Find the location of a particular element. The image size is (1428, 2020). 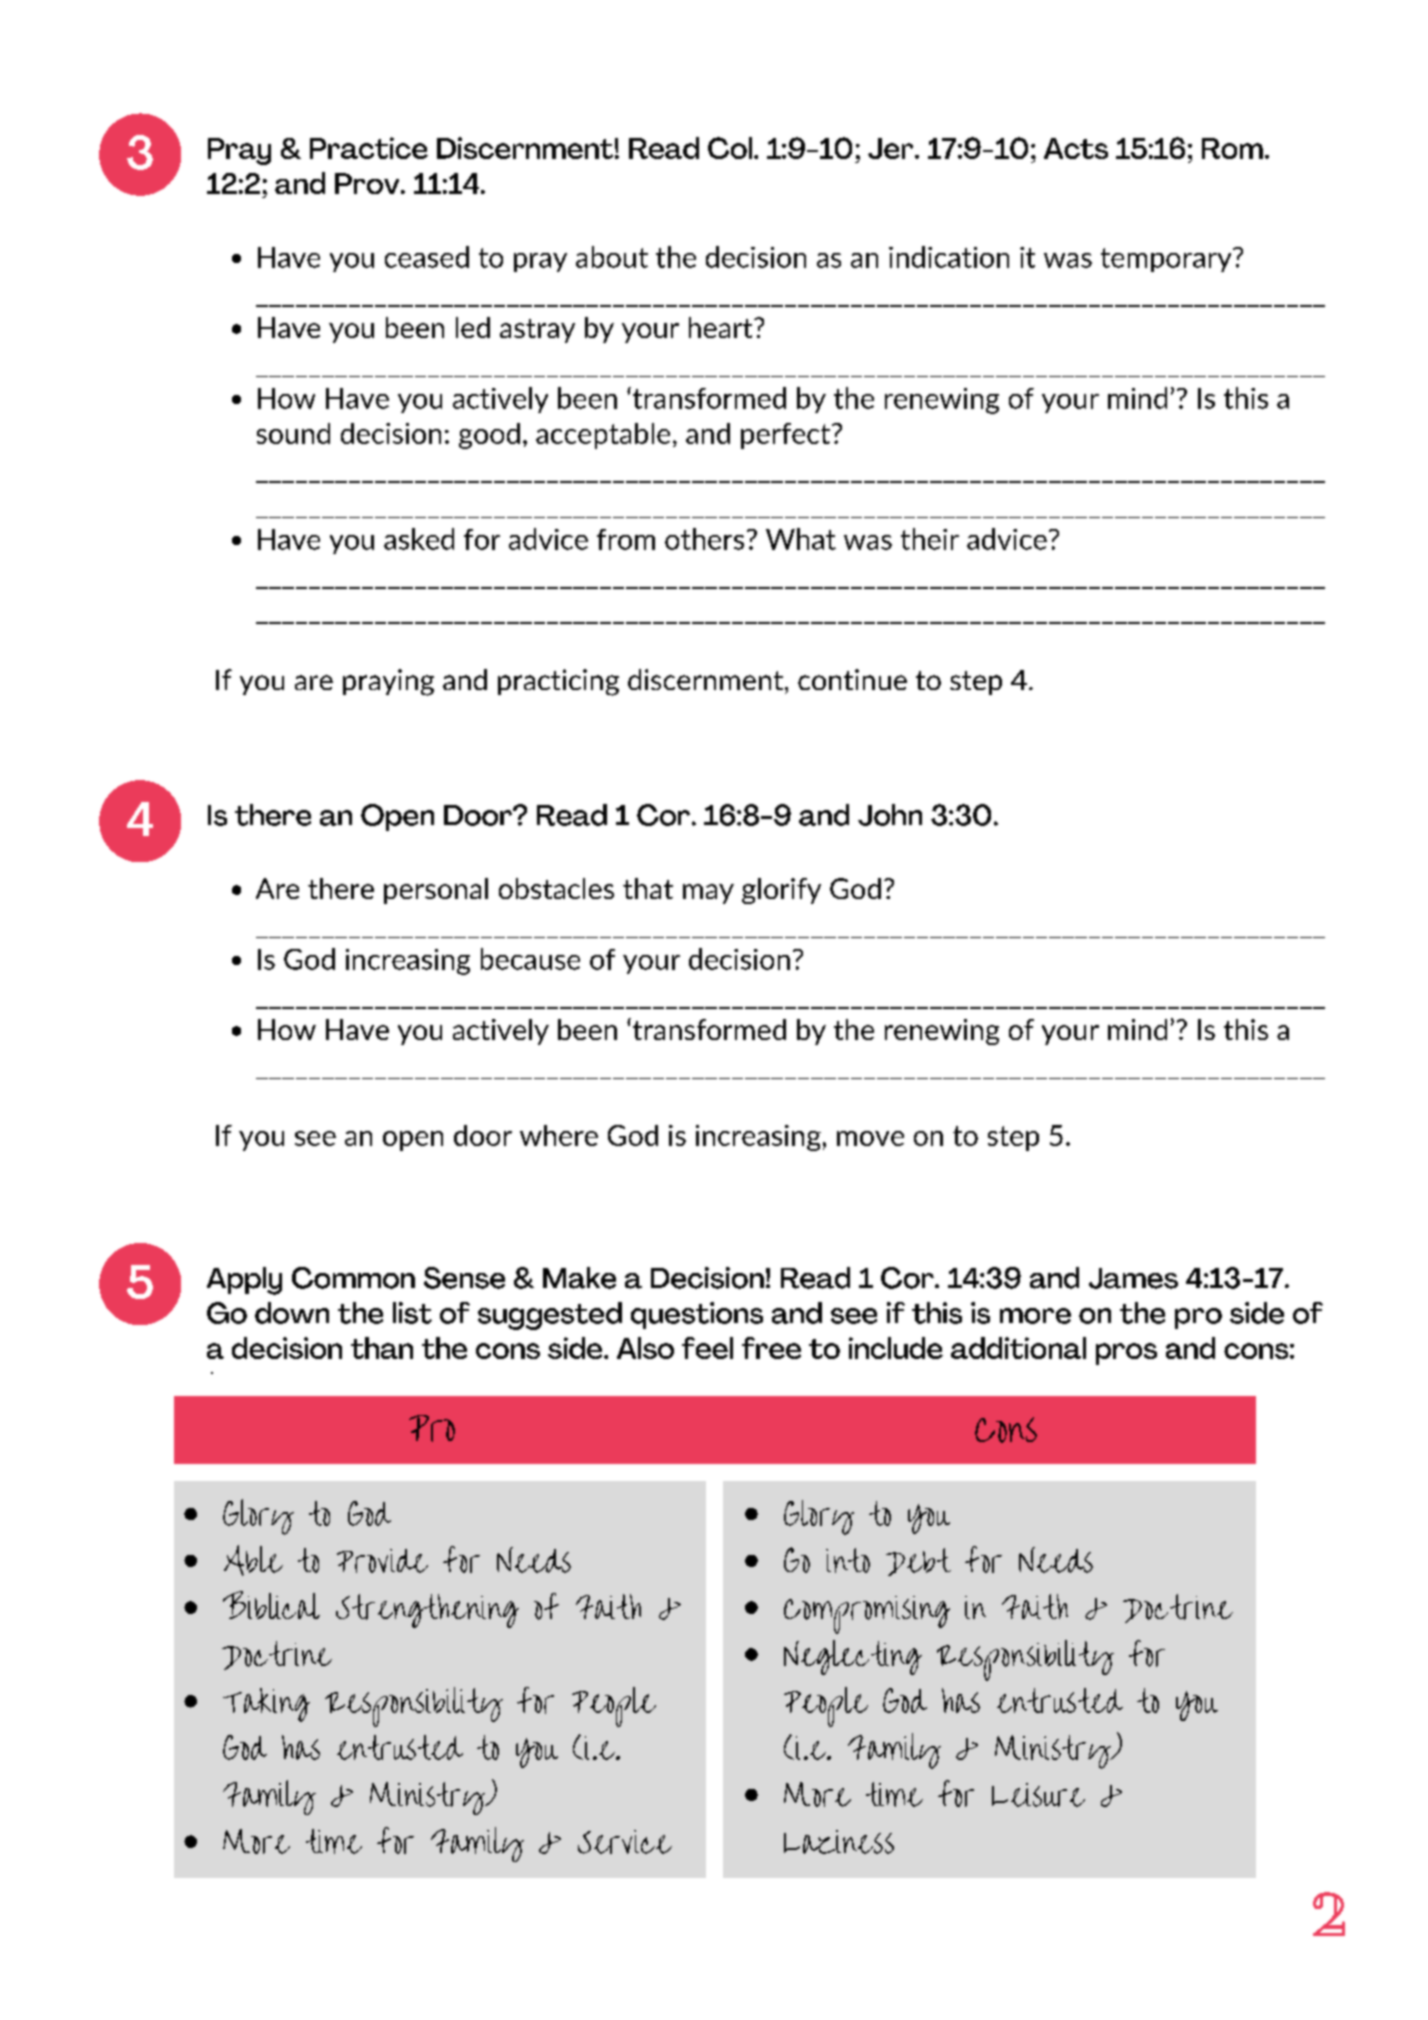

Taking is located at coordinates (266, 1705).
